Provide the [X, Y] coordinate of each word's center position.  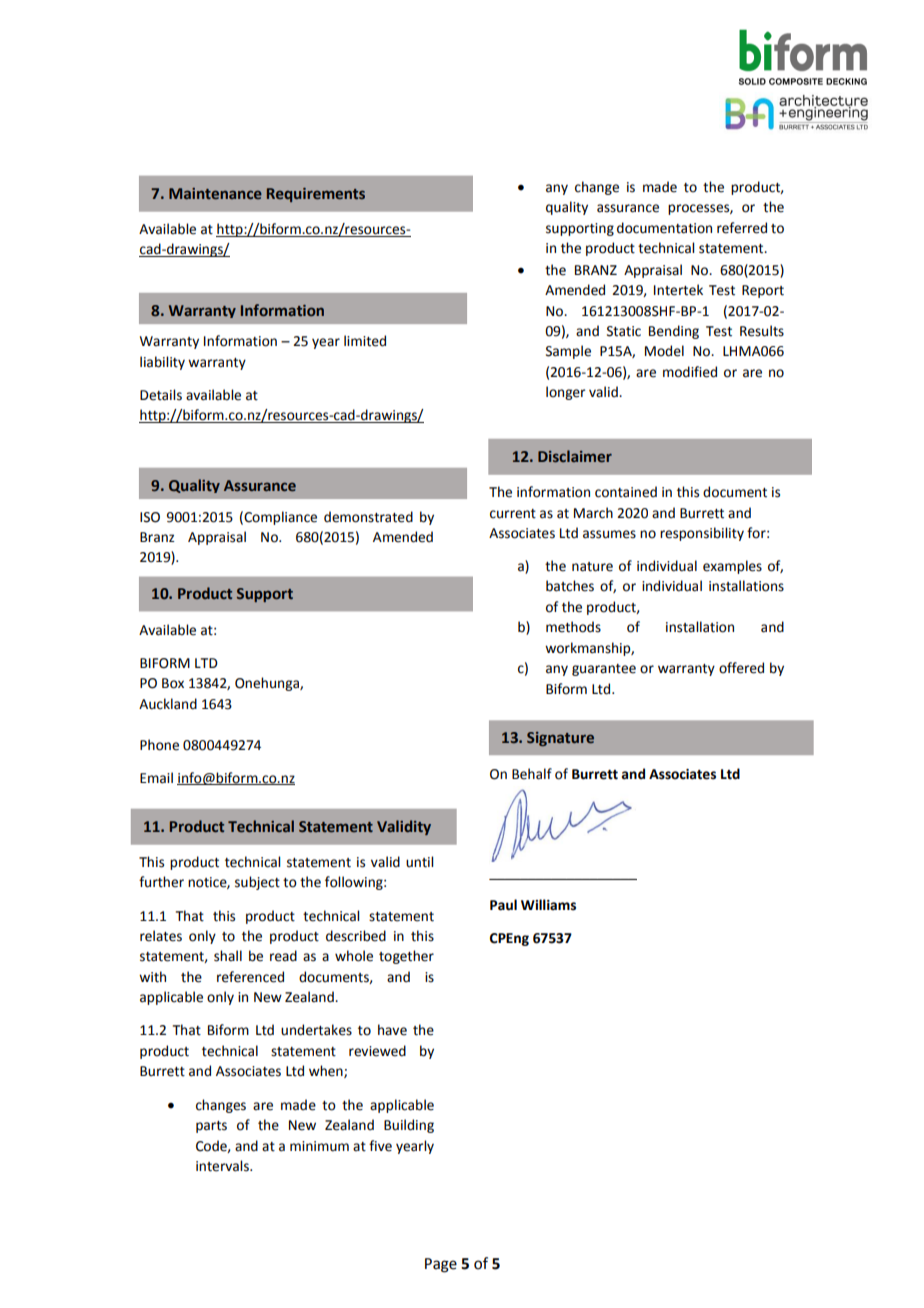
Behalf [532, 774]
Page [441, 1265]
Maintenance [215, 193]
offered [741, 668]
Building [409, 1126]
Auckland [168, 704]
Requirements [316, 195]
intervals [223, 1166]
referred [742, 228]
